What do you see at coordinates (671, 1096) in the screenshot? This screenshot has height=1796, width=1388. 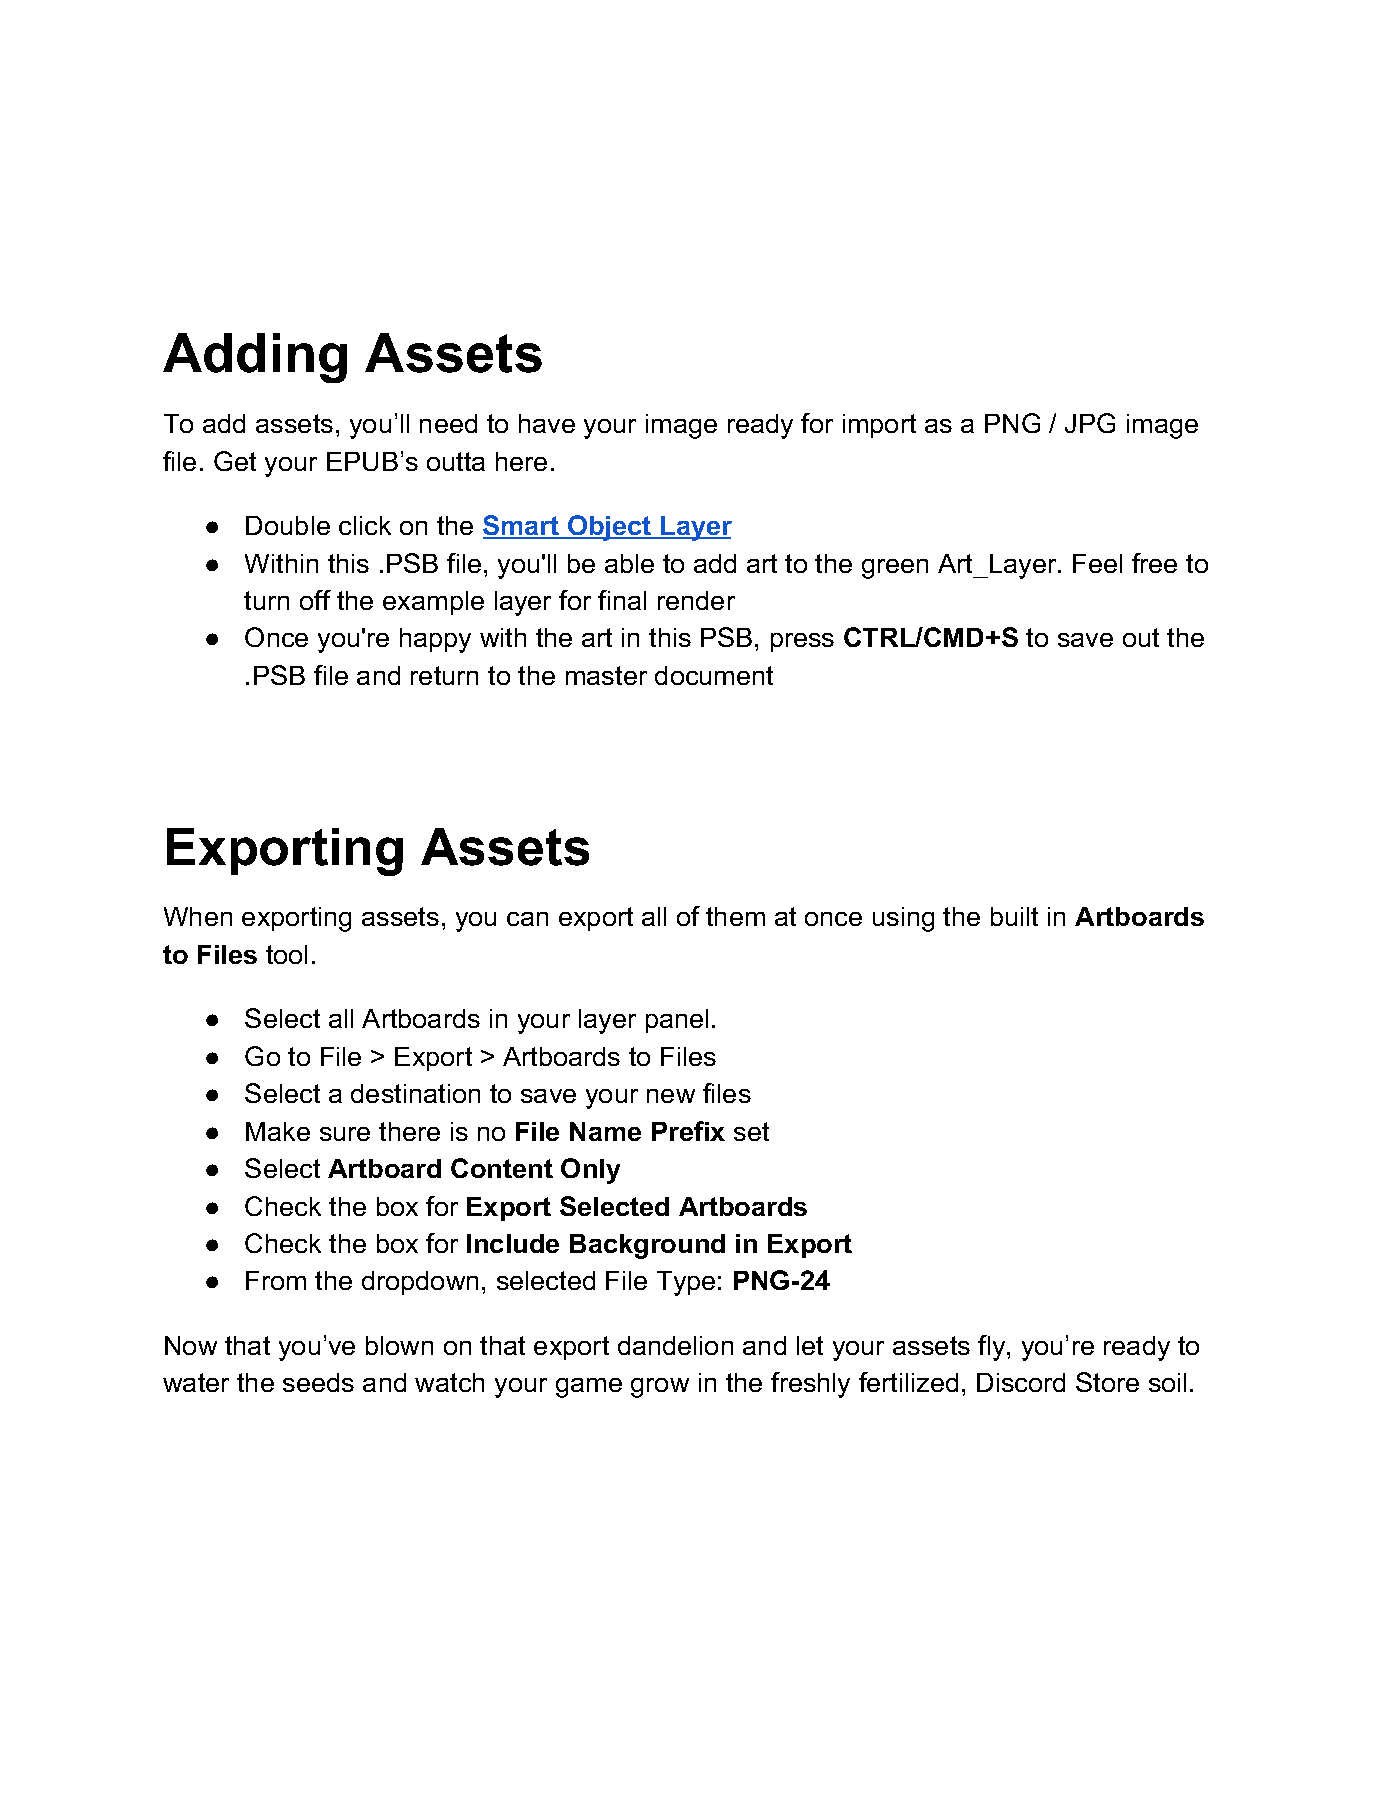 I see `new` at bounding box center [671, 1096].
